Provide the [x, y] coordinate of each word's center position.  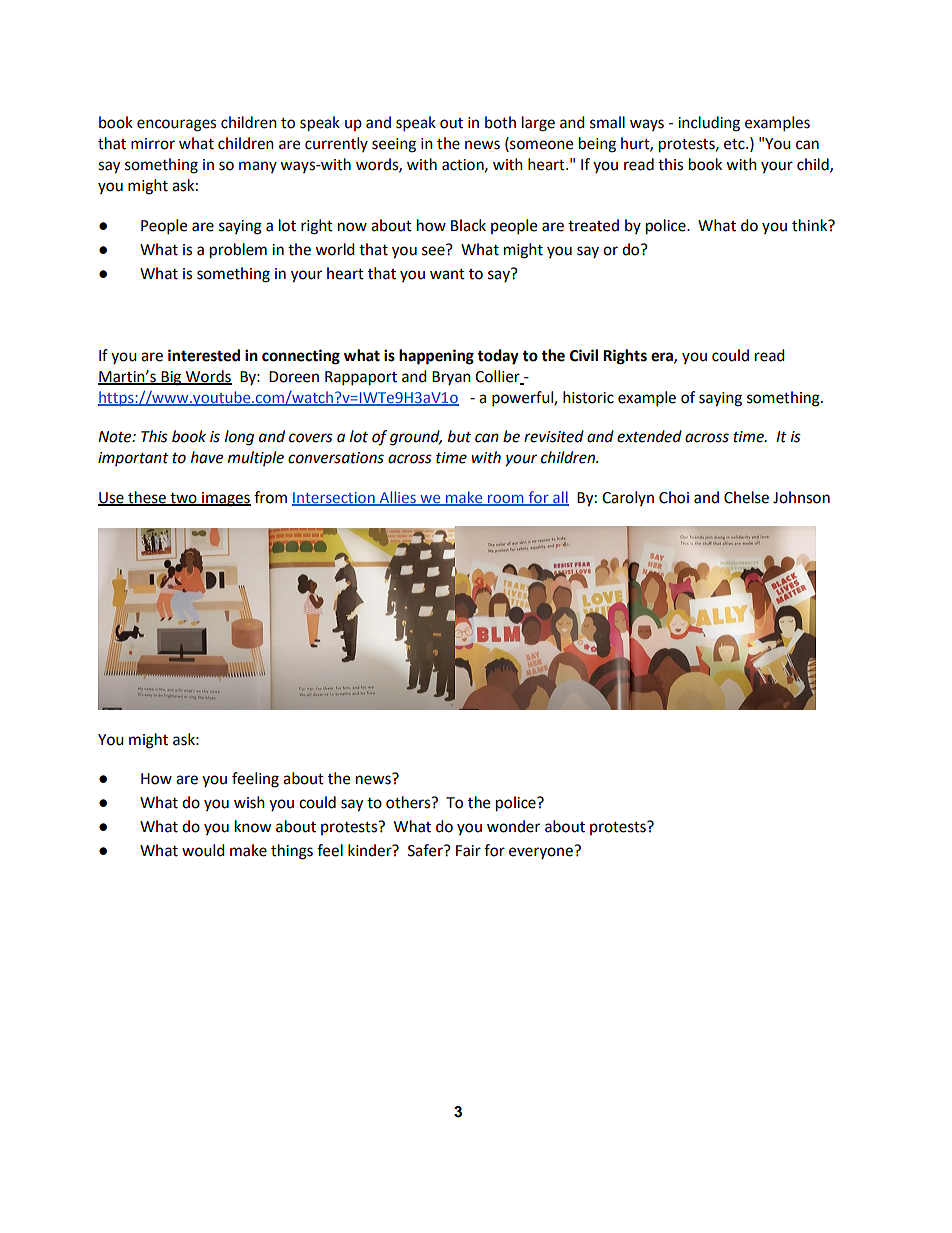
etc [735, 144]
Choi [674, 497]
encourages [176, 125]
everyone [541, 853]
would [203, 850]
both [500, 122]
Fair [468, 851]
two [183, 499]
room [506, 500]
